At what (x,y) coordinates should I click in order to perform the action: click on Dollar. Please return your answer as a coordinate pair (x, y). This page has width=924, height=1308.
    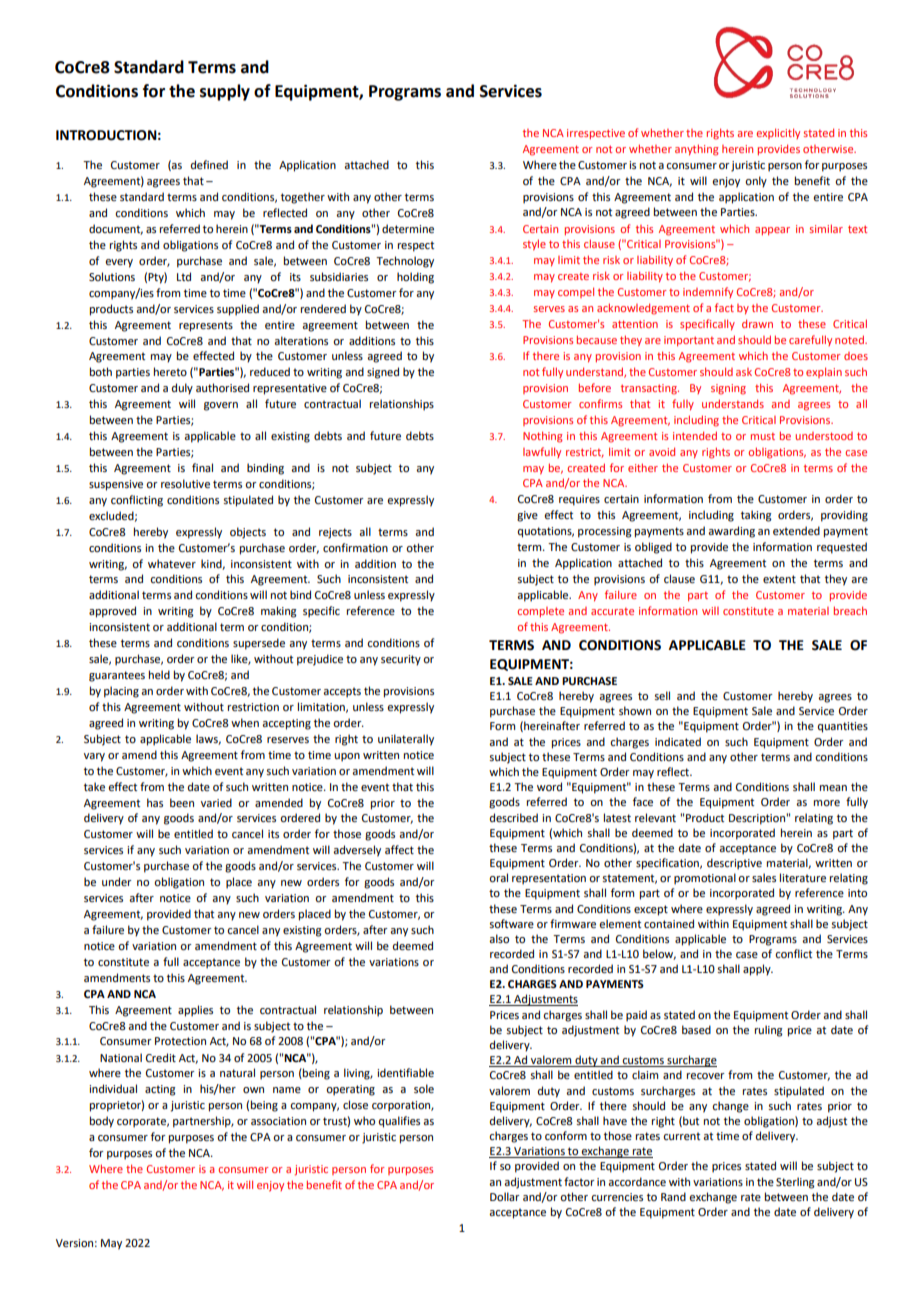
    Looking at the image, I should click on (505, 1196).
